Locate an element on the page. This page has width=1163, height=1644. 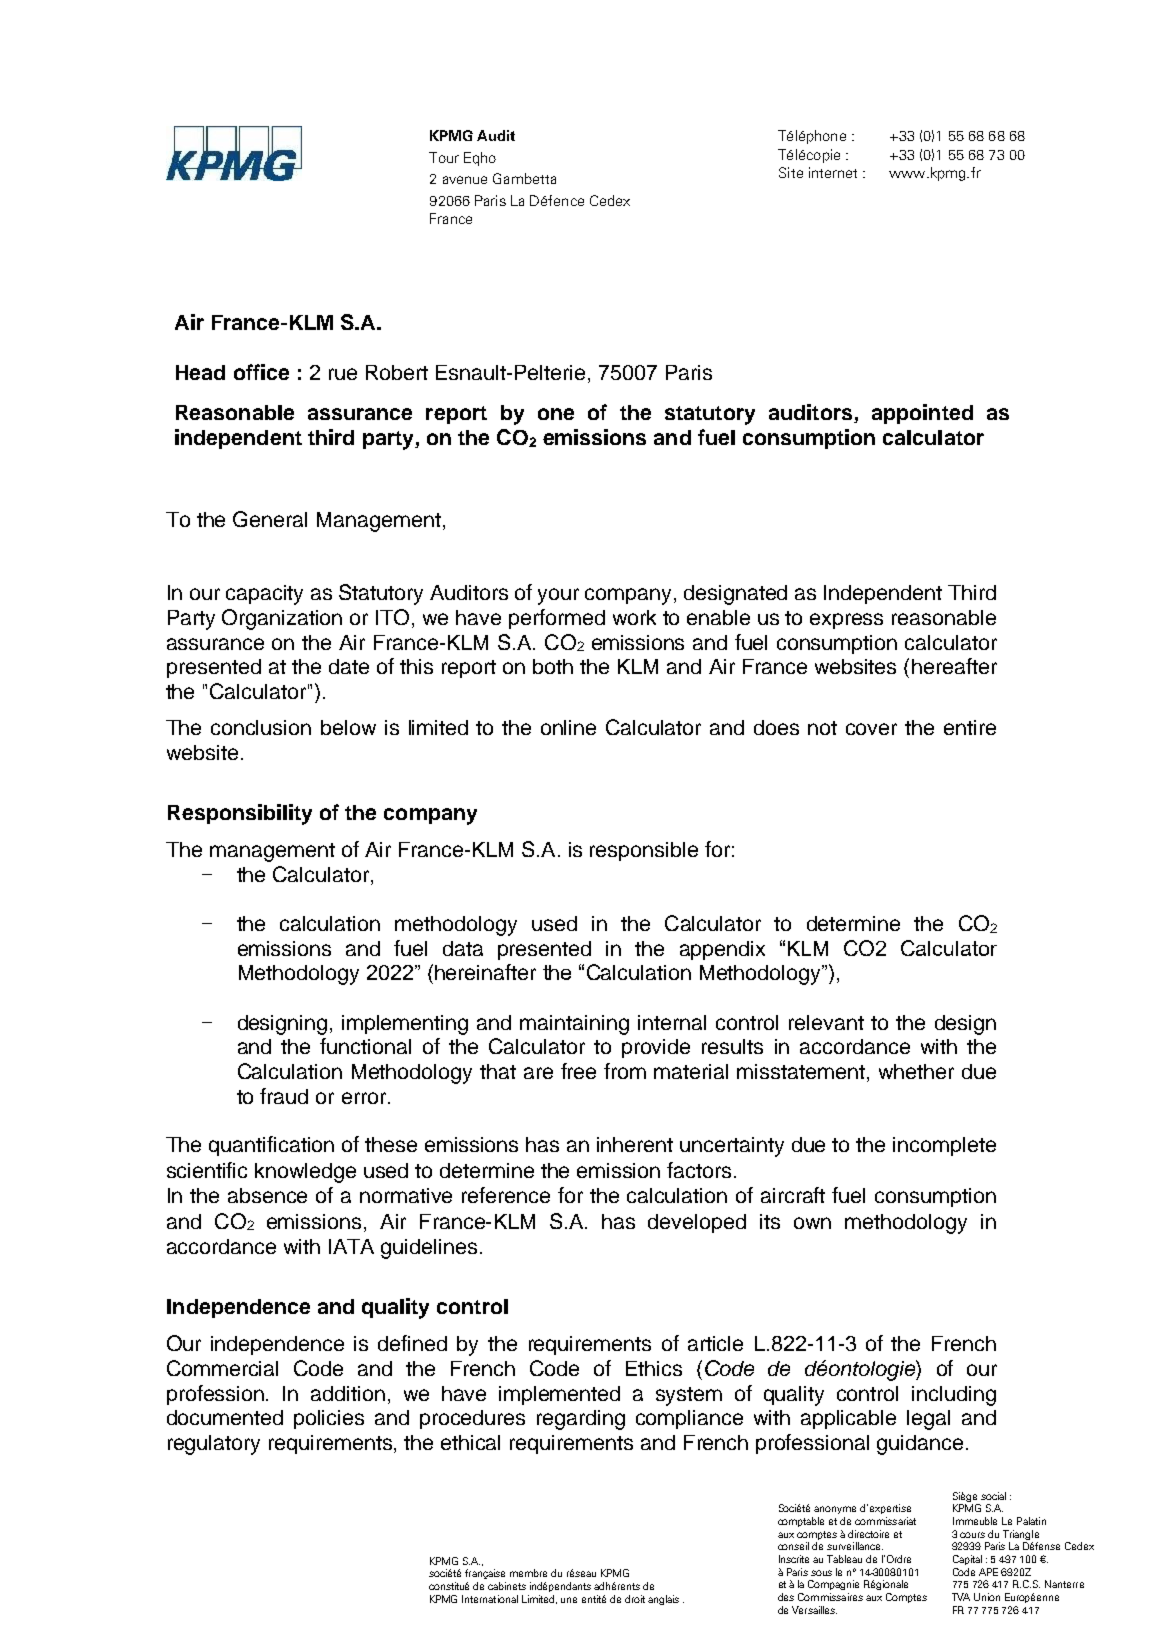
cover is located at coordinates (871, 729).
